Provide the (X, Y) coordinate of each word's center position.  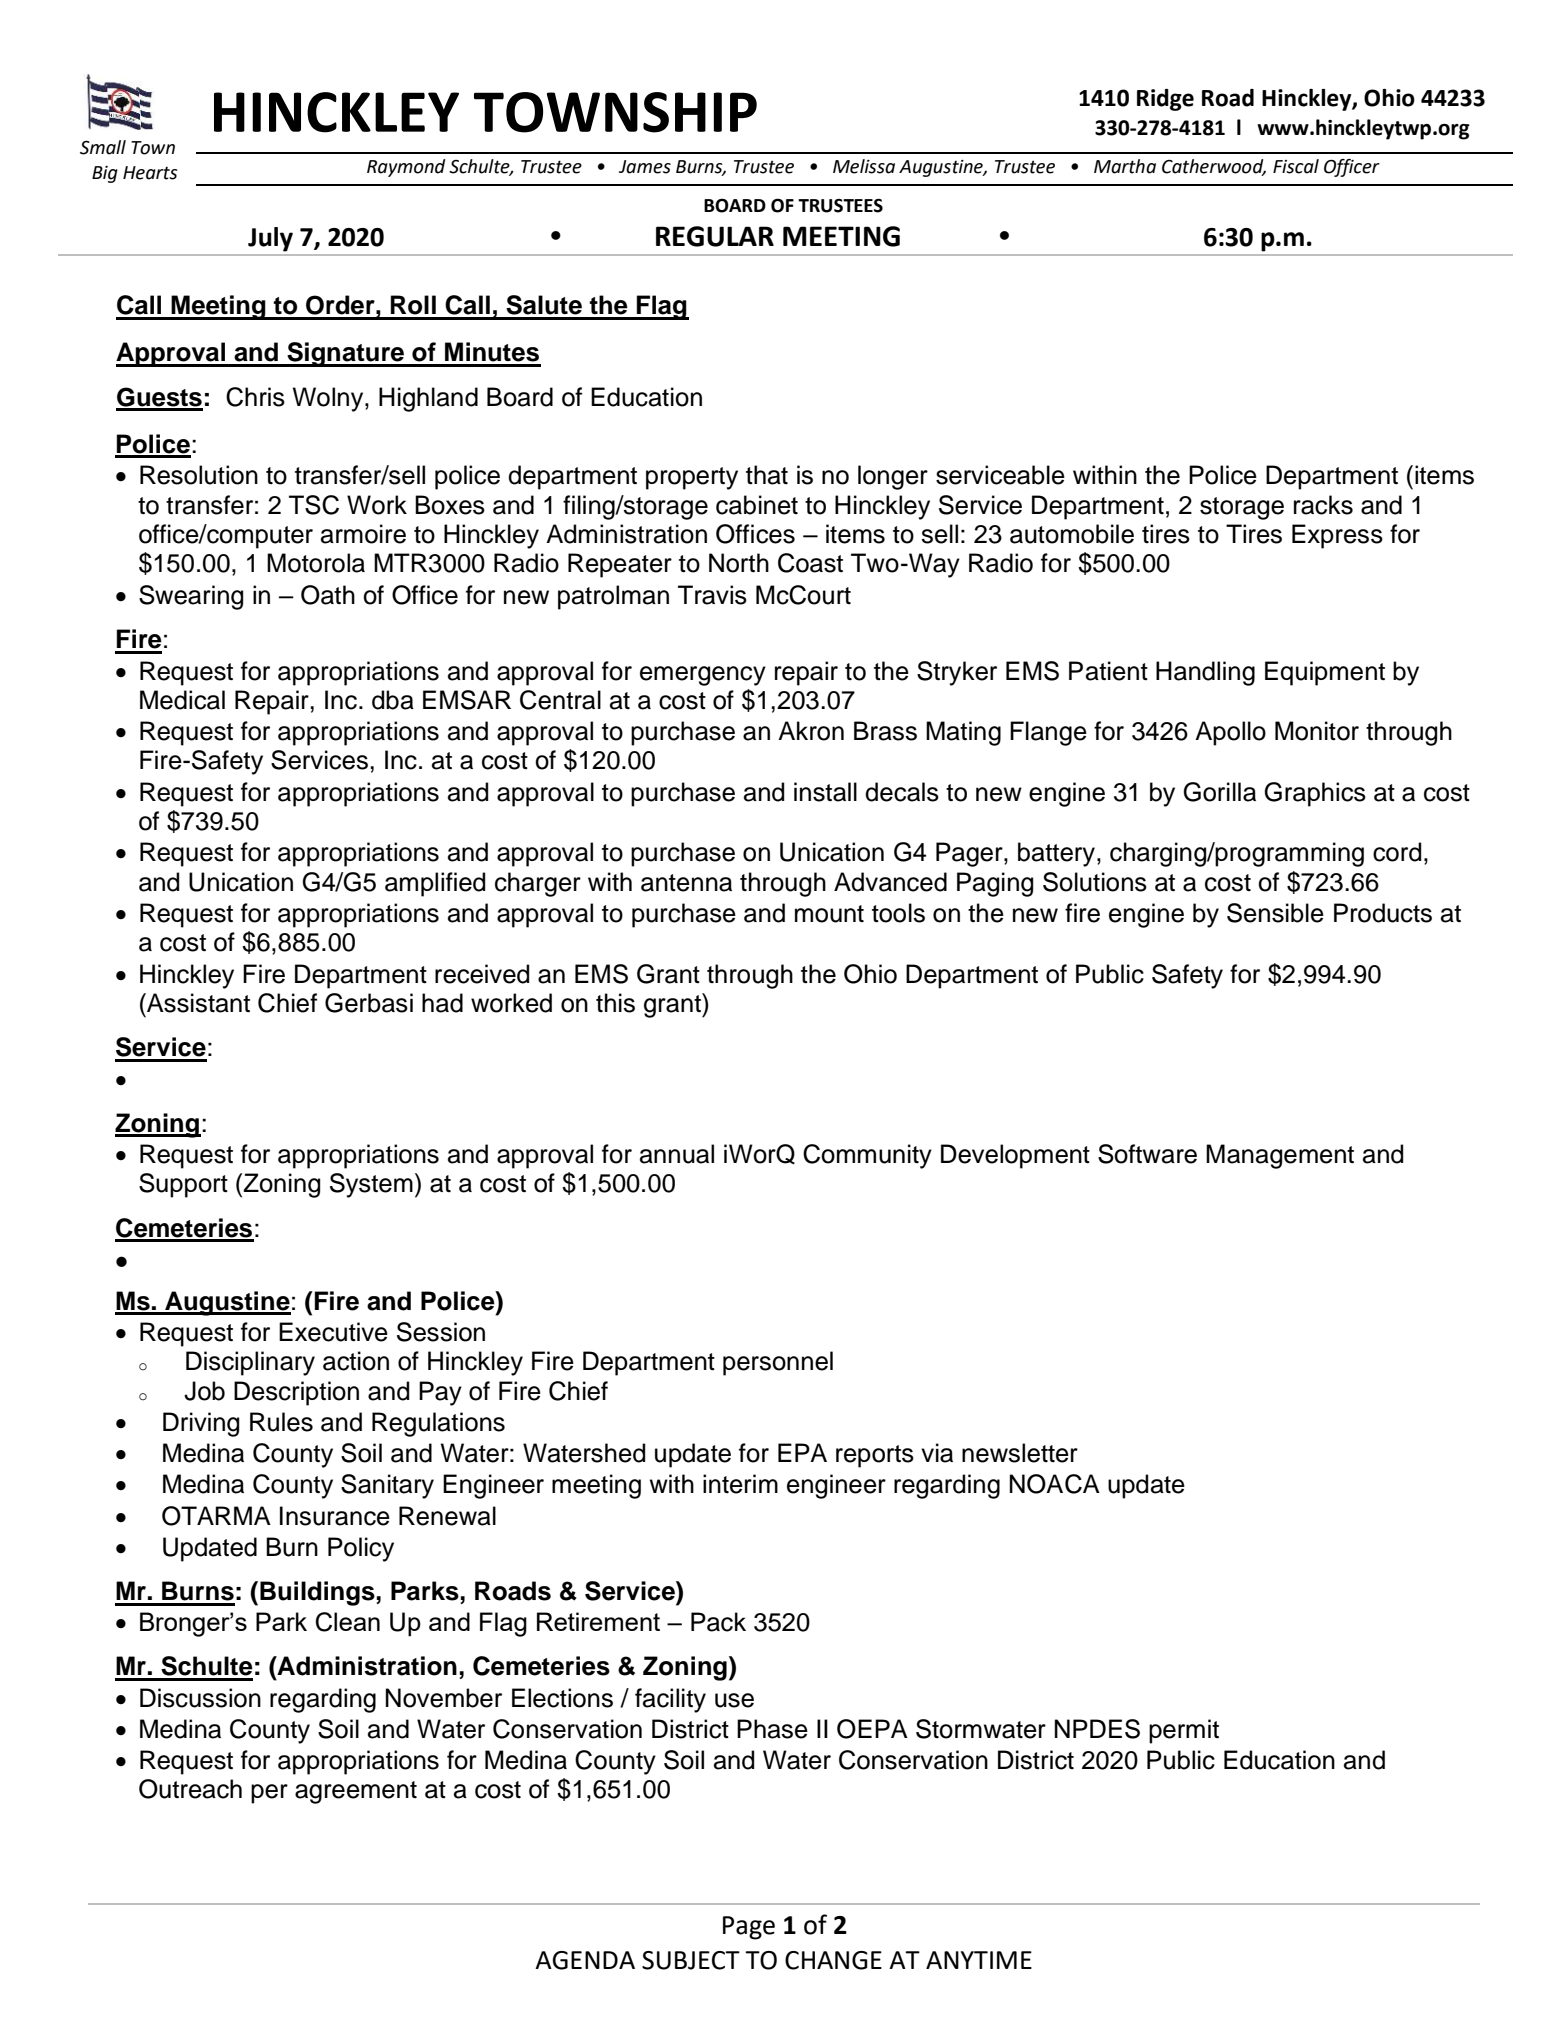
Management (1280, 1156)
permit (1184, 1731)
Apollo (1230, 733)
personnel (778, 1363)
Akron (811, 731)
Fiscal (1296, 166)
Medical (182, 700)
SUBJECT (691, 1960)
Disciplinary (250, 1363)
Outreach (190, 1789)
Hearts (150, 173)
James (645, 167)
